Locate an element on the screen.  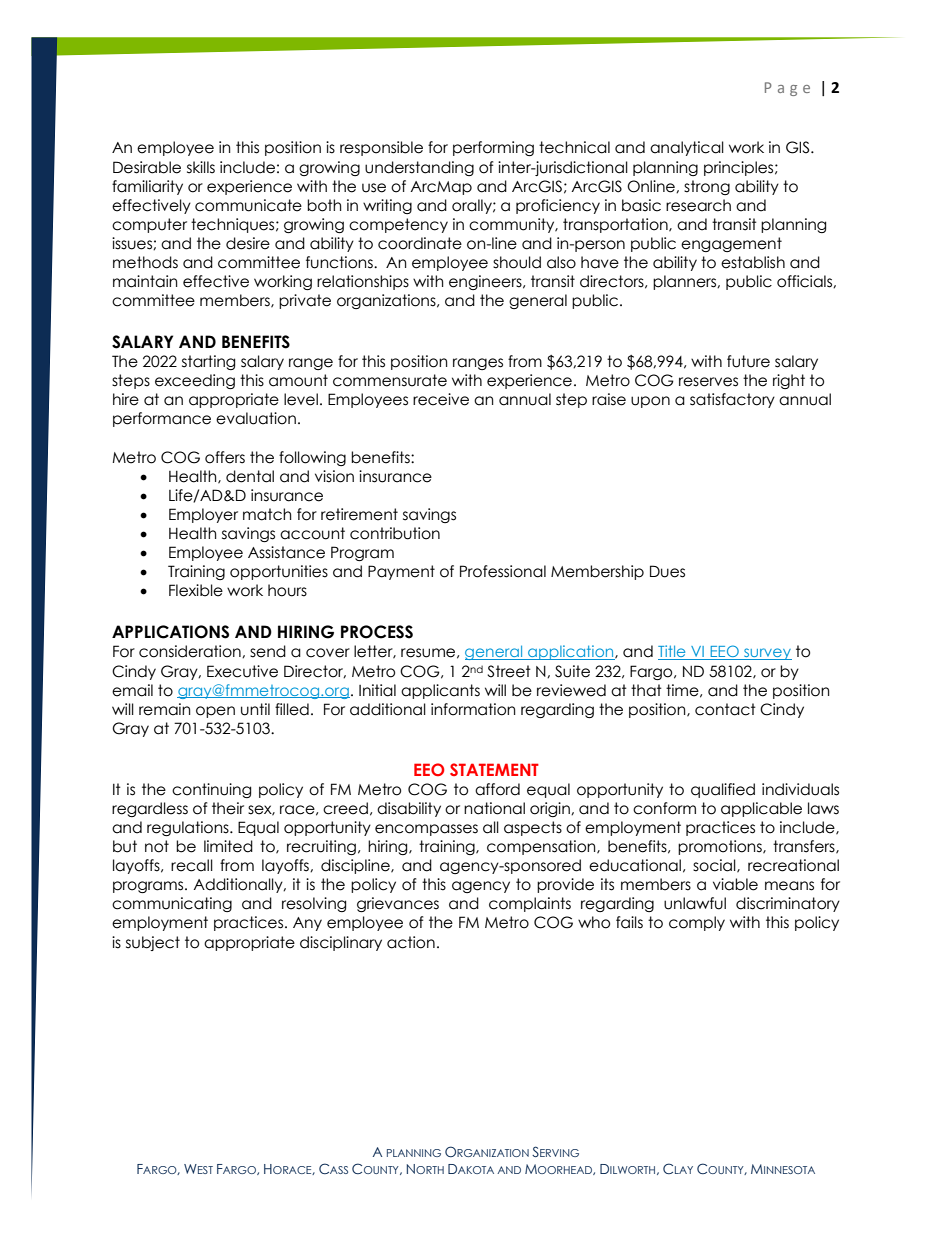
complaints is located at coordinates (530, 904).
